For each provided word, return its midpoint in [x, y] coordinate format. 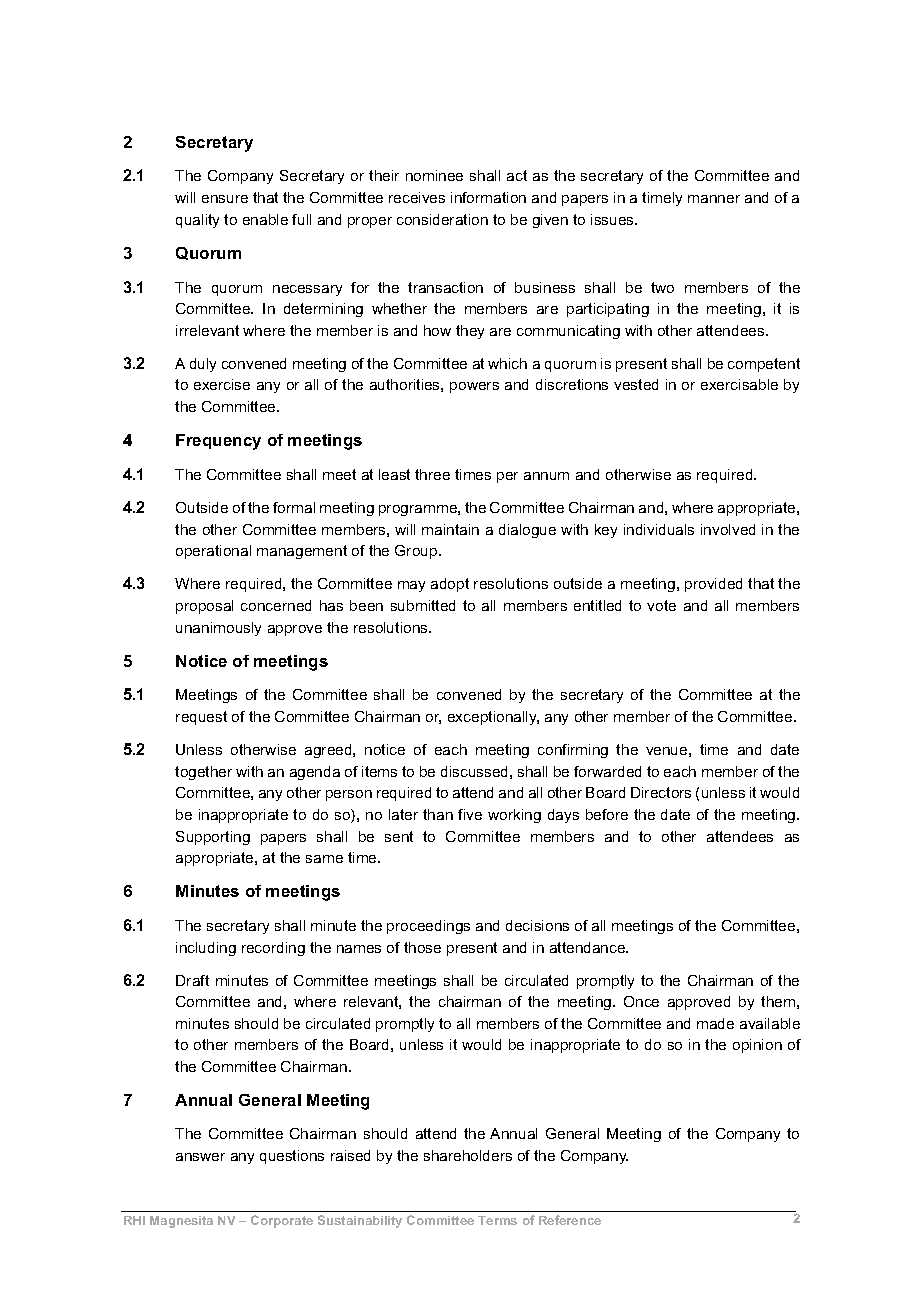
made [715, 1023]
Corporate [282, 1221]
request [201, 718]
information [488, 197]
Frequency [218, 442]
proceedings [428, 927]
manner [714, 199]
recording [273, 949]
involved [728, 529]
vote [661, 605]
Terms [497, 1220]
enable [265, 219]
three [432, 474]
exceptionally [493, 718]
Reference [570, 1220]
